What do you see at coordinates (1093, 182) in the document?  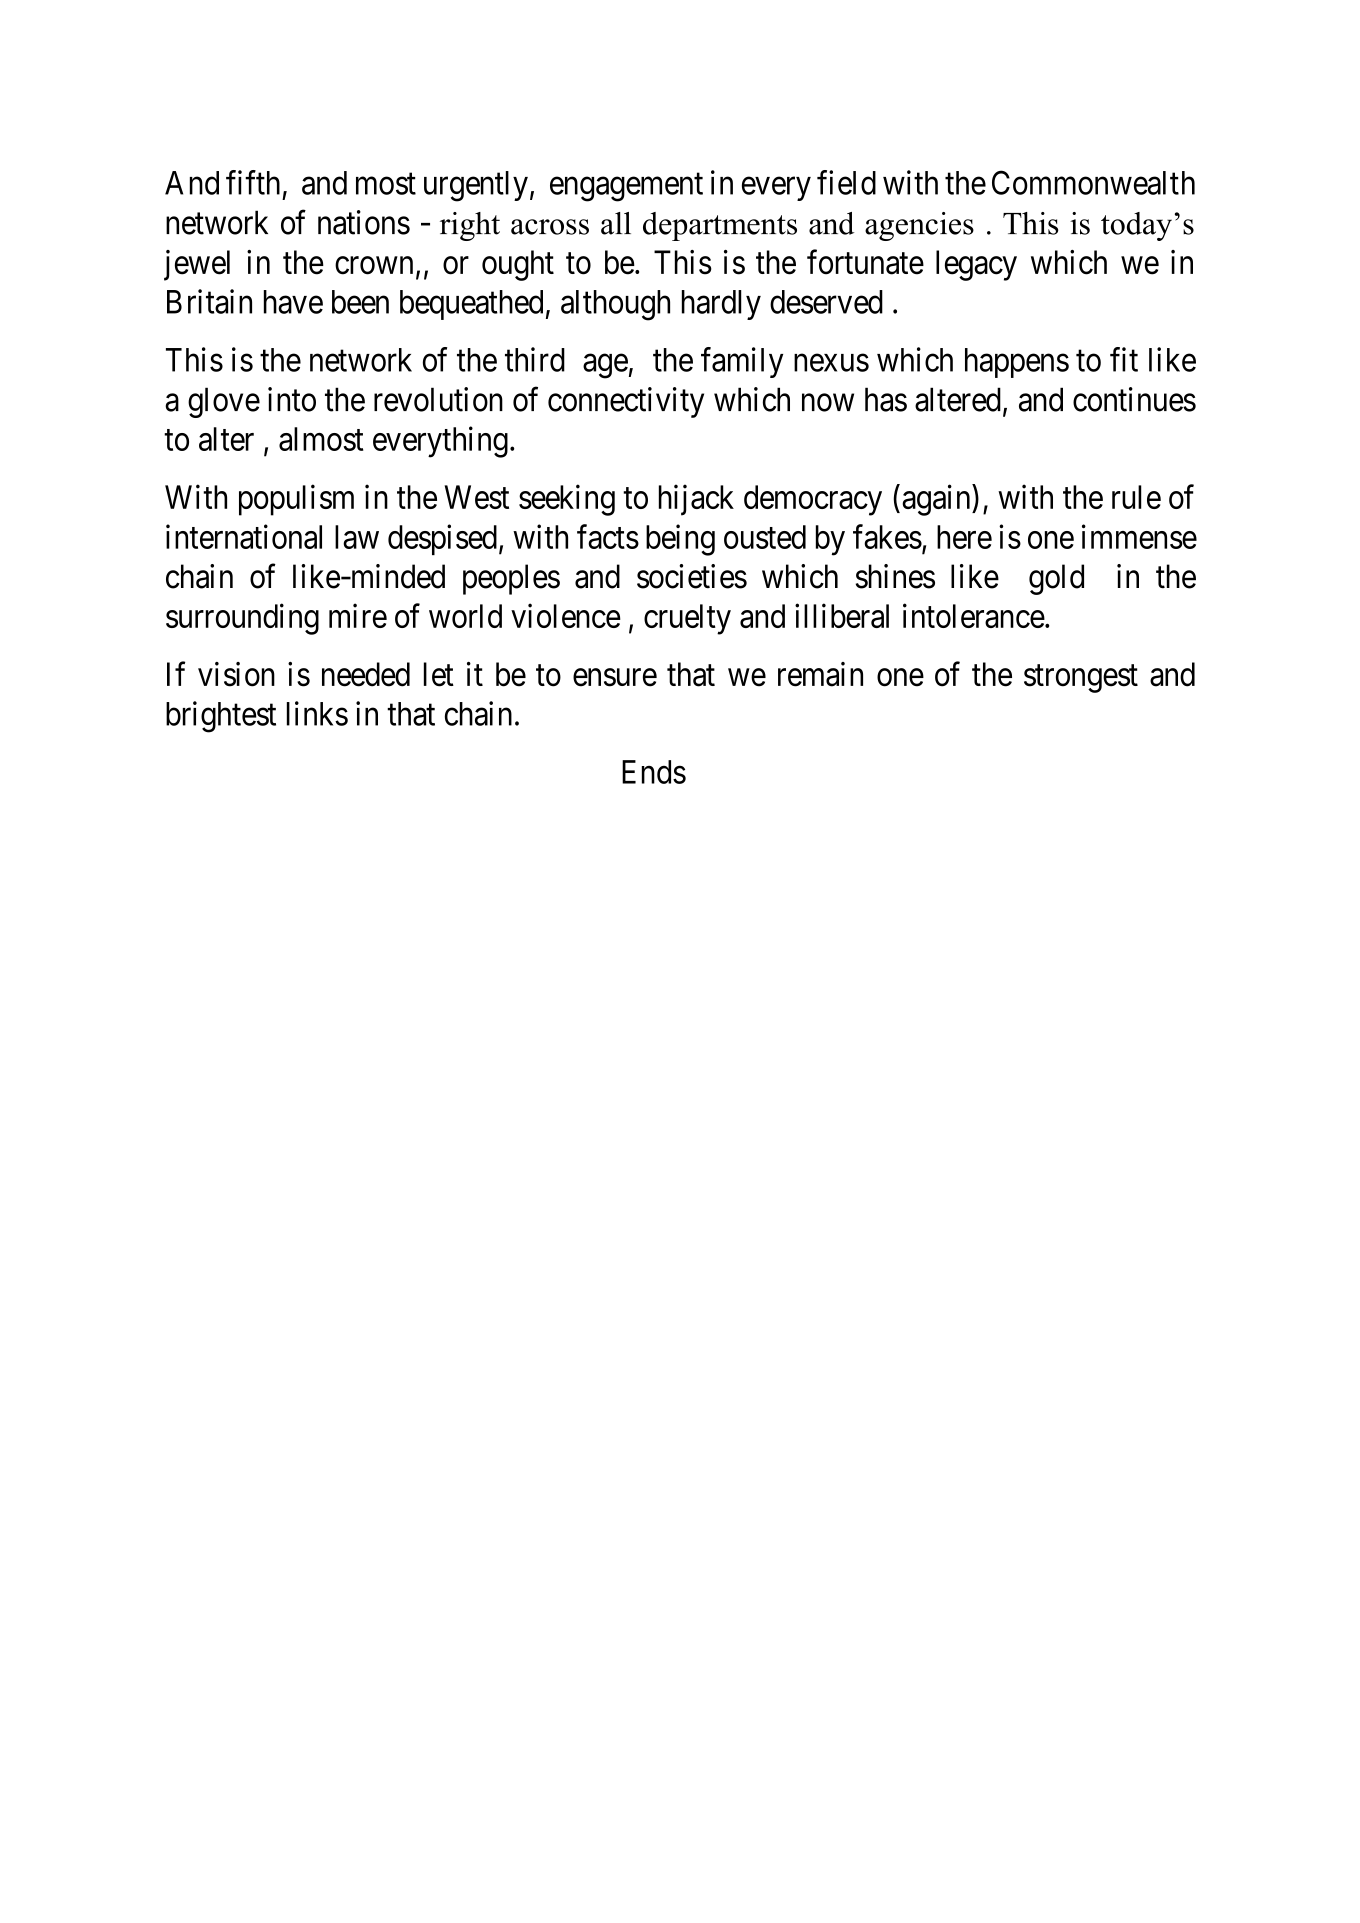 I see `Commonwealth` at bounding box center [1093, 182].
